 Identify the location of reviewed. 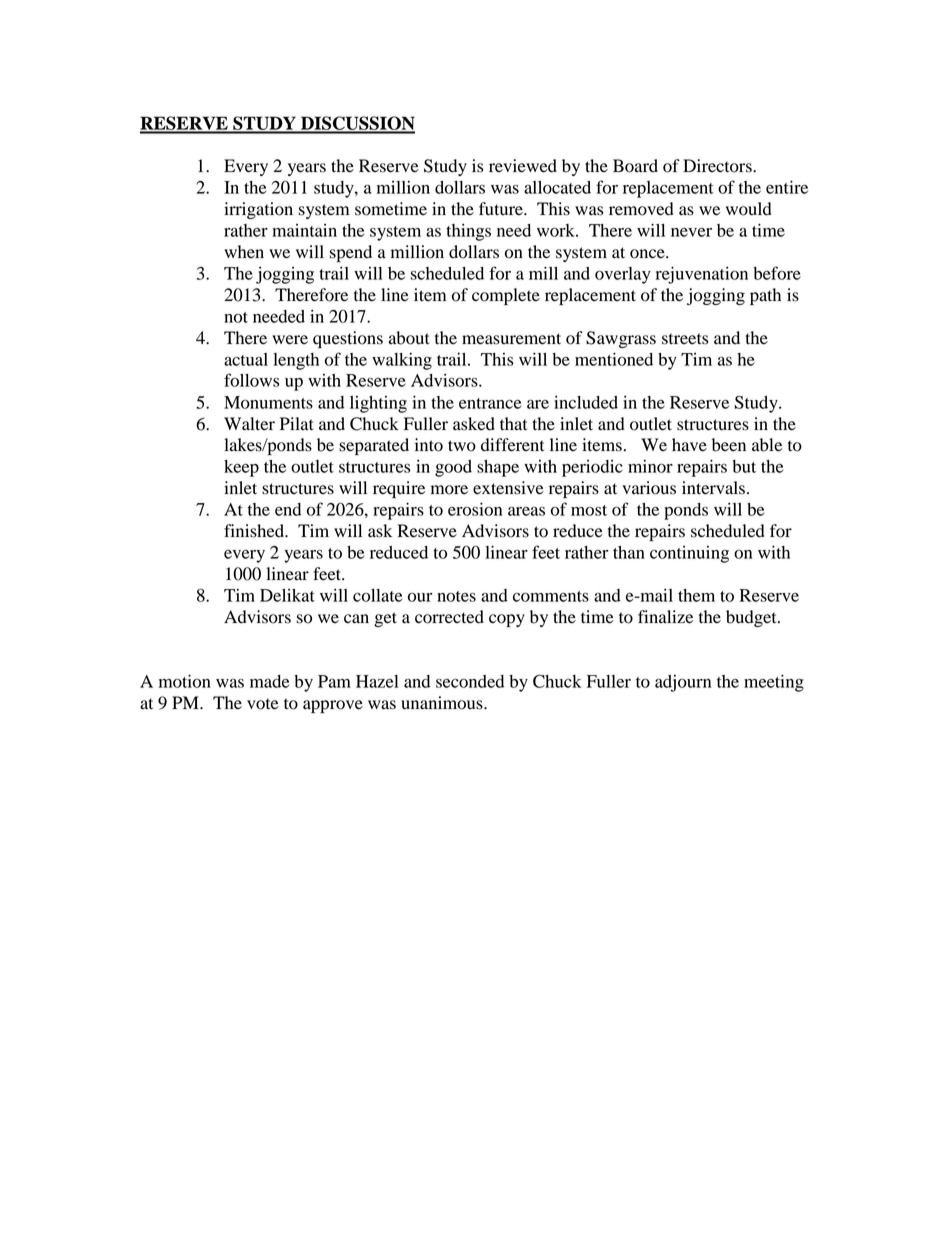
(523, 166).
